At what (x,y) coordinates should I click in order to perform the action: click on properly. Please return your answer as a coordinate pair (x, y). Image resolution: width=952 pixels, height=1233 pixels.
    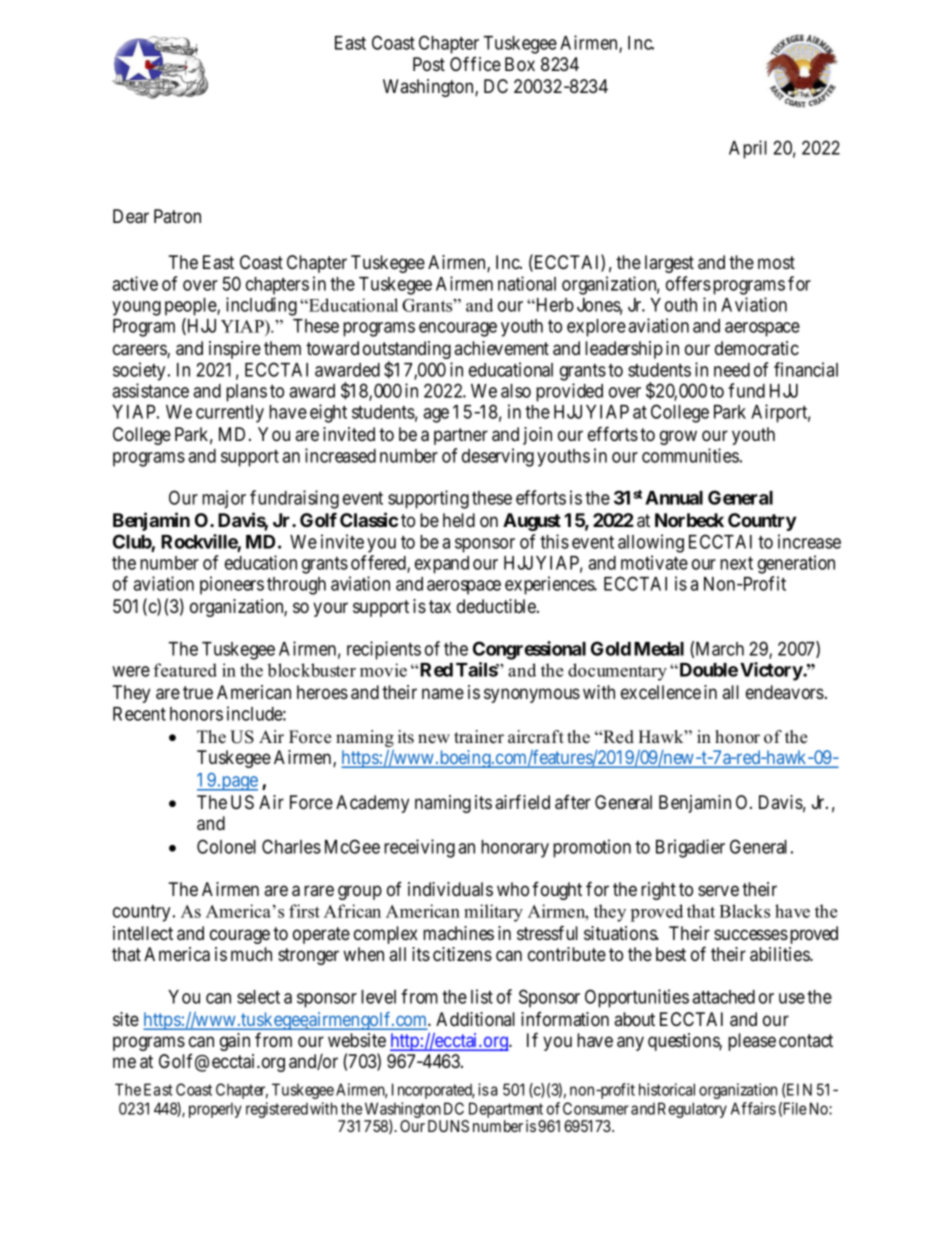
    Looking at the image, I should click on (215, 1110).
